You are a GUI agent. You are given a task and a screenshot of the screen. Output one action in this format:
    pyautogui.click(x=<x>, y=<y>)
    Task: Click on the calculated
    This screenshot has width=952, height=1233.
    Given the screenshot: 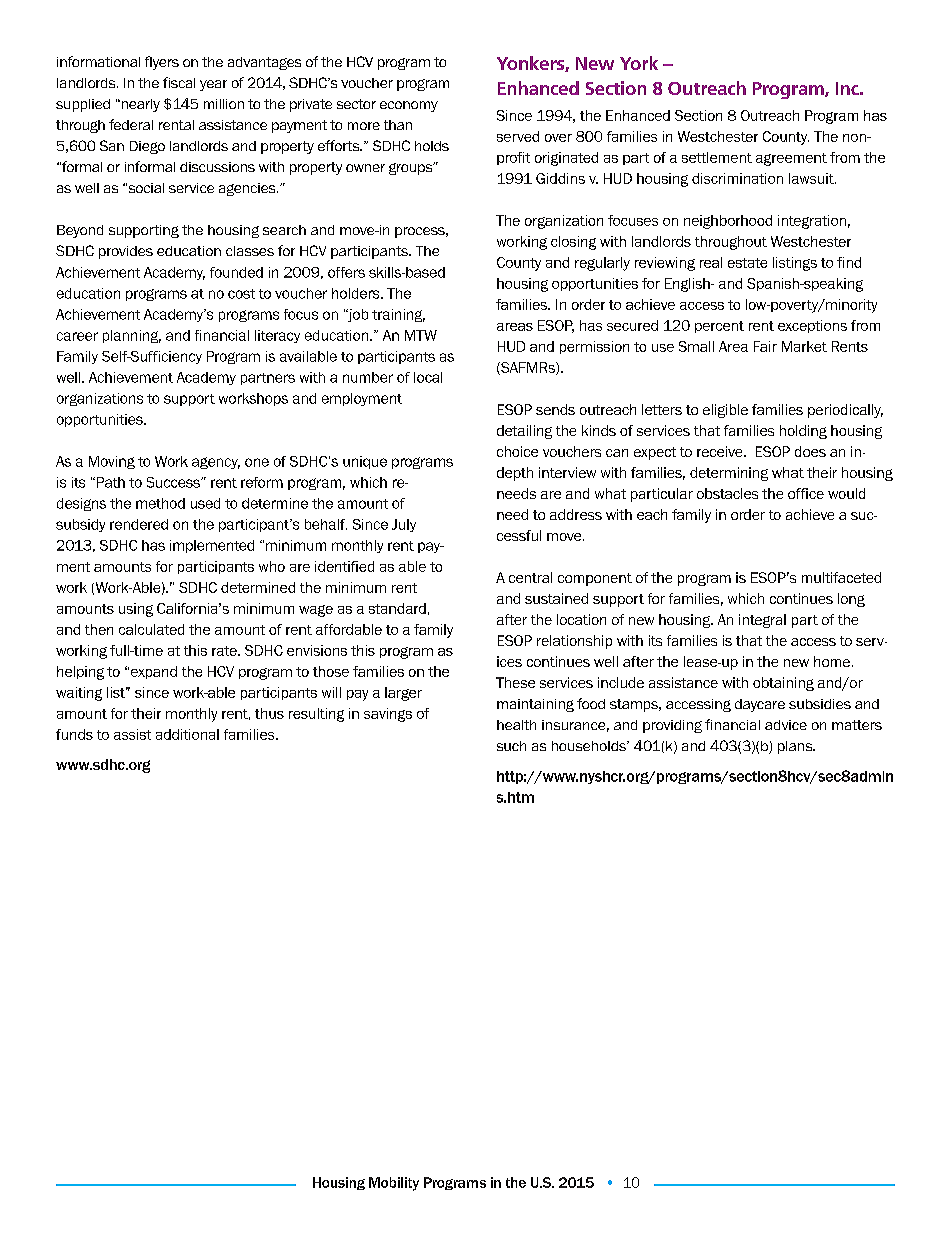 What is the action you would take?
    pyautogui.click(x=151, y=629)
